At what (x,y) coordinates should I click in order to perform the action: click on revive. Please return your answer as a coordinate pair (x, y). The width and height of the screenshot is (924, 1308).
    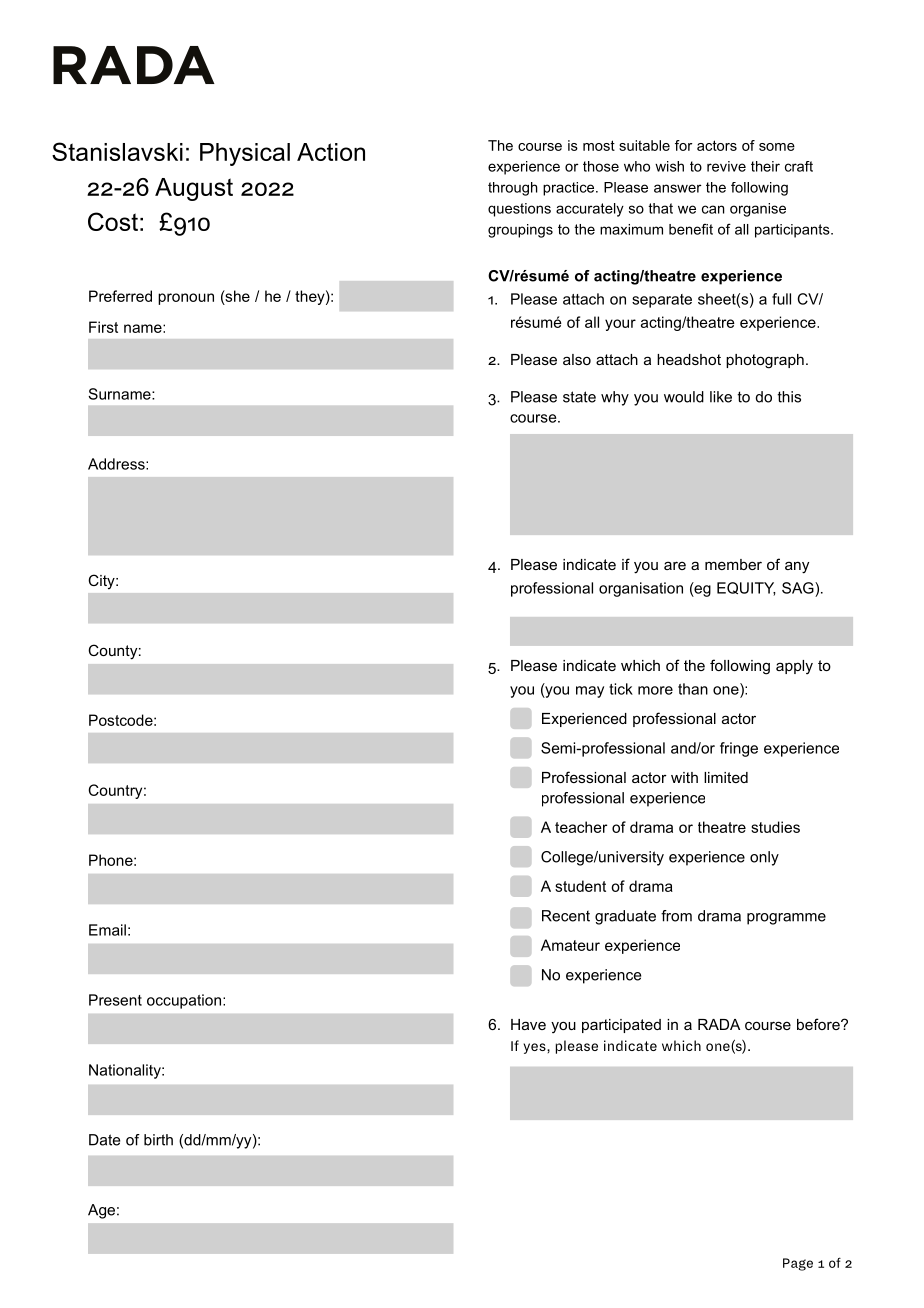
    Looking at the image, I should click on (726, 166).
